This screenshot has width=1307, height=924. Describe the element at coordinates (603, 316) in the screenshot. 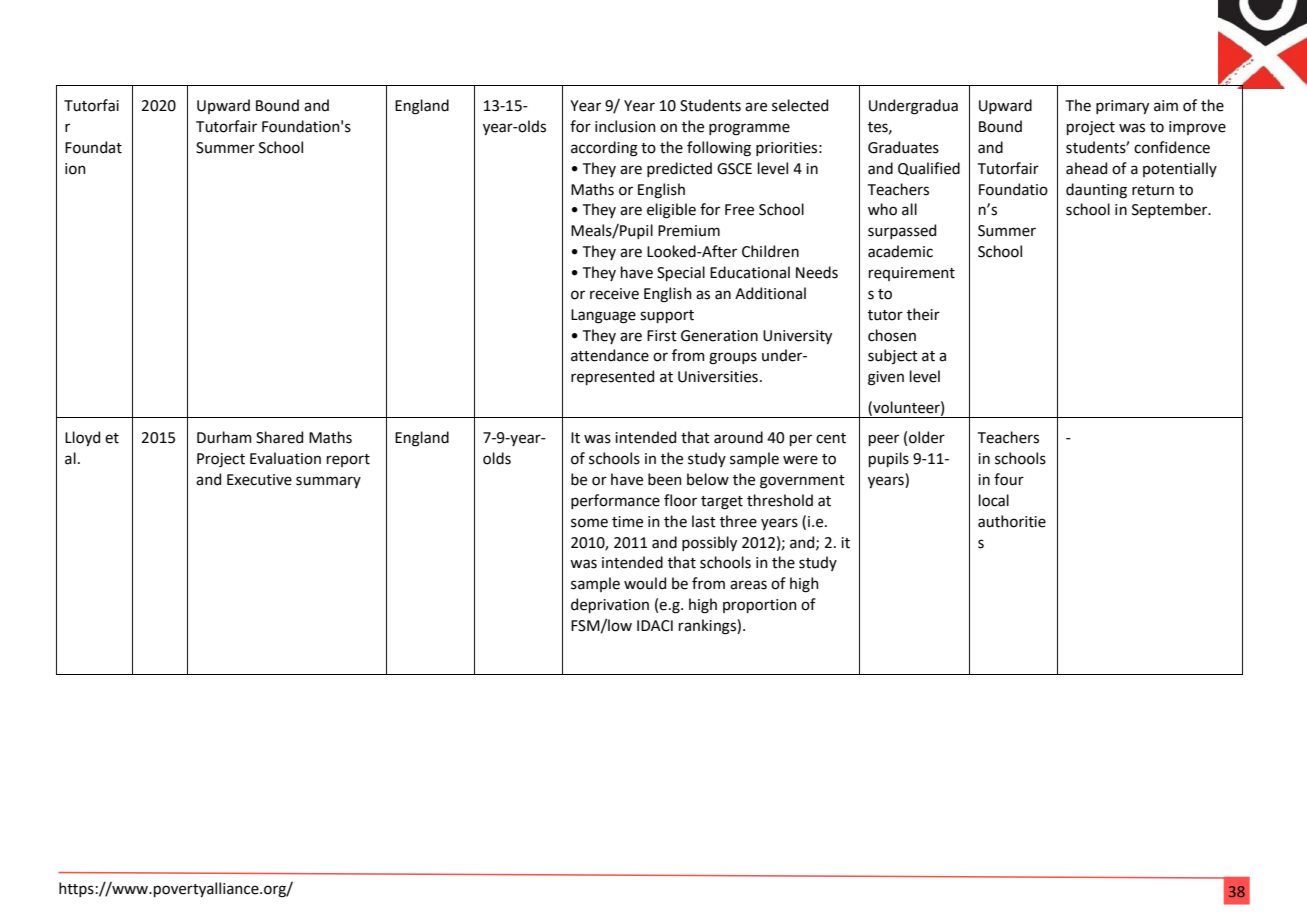

I see `Language` at that location.
